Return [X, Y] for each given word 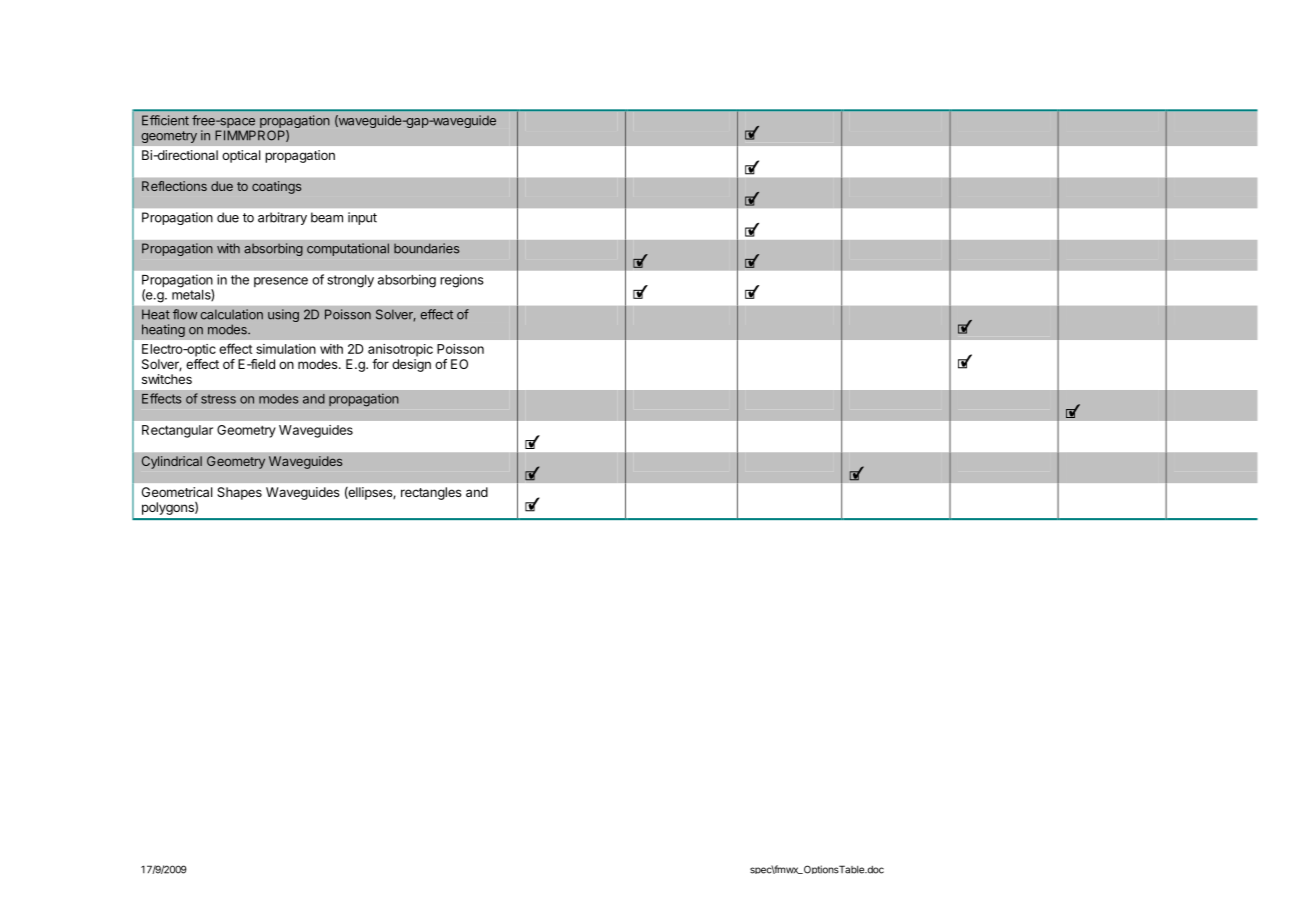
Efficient [165, 120]
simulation [286, 349]
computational [348, 249]
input [362, 218]
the [240, 280]
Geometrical [177, 492]
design [411, 365]
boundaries [426, 248]
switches [167, 379]
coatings [276, 187]
